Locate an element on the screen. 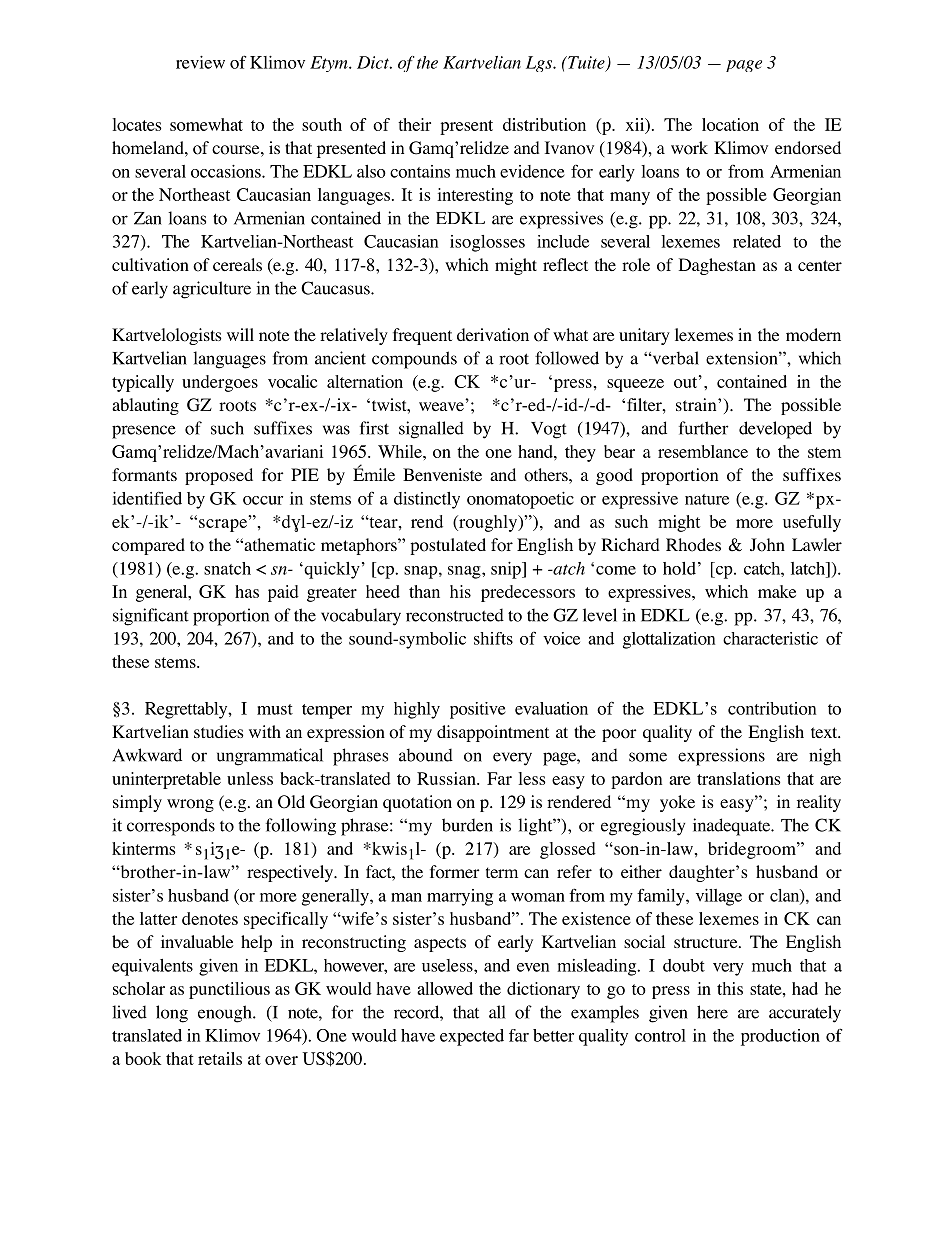  Lgs is located at coordinates (540, 64).
